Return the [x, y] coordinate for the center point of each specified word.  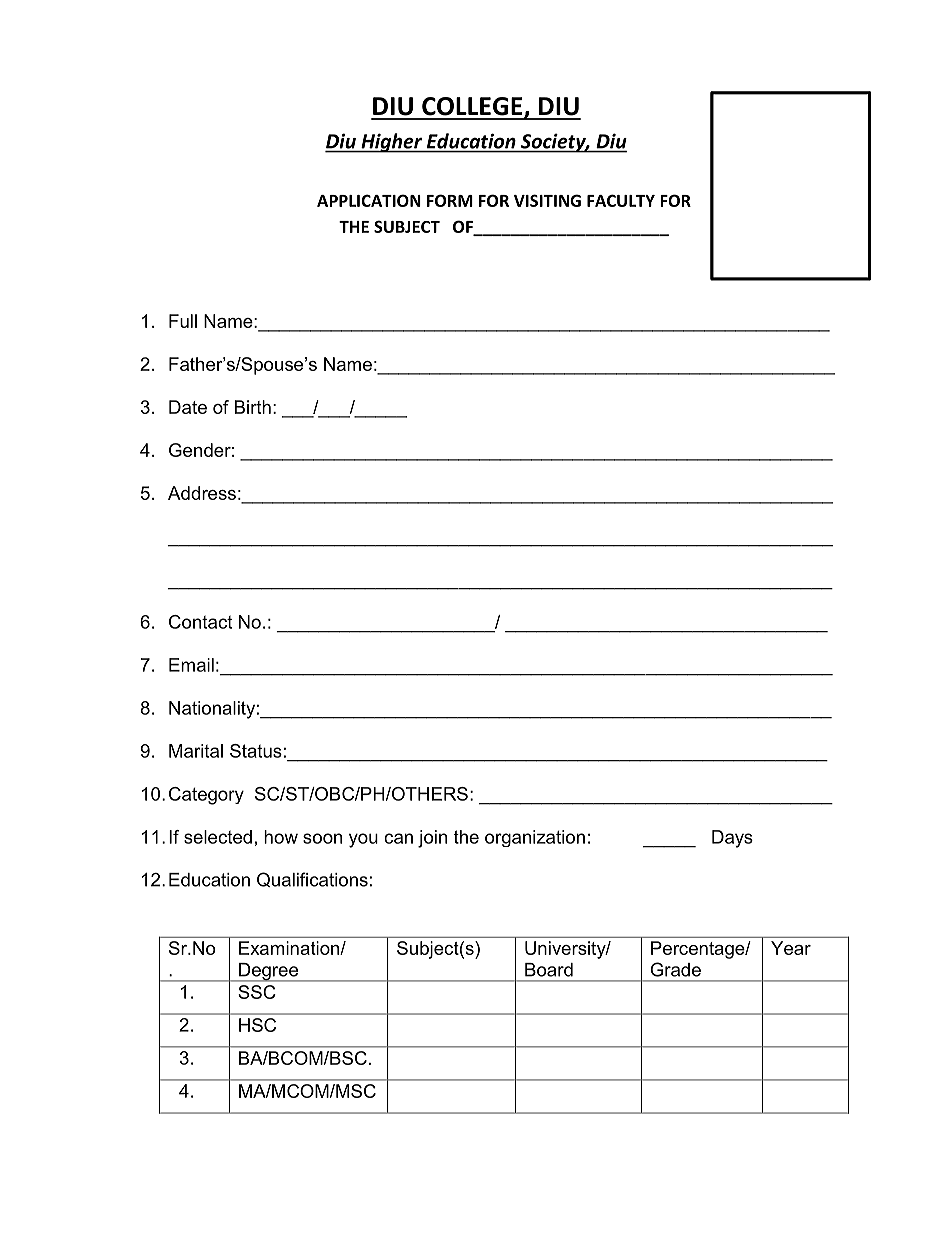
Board [549, 970]
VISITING [547, 200]
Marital [196, 751]
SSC [257, 992]
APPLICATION [369, 200]
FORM [450, 200]
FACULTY [621, 200]
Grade [676, 969]
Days [732, 839]
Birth [253, 407]
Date [188, 407]
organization [535, 838]
